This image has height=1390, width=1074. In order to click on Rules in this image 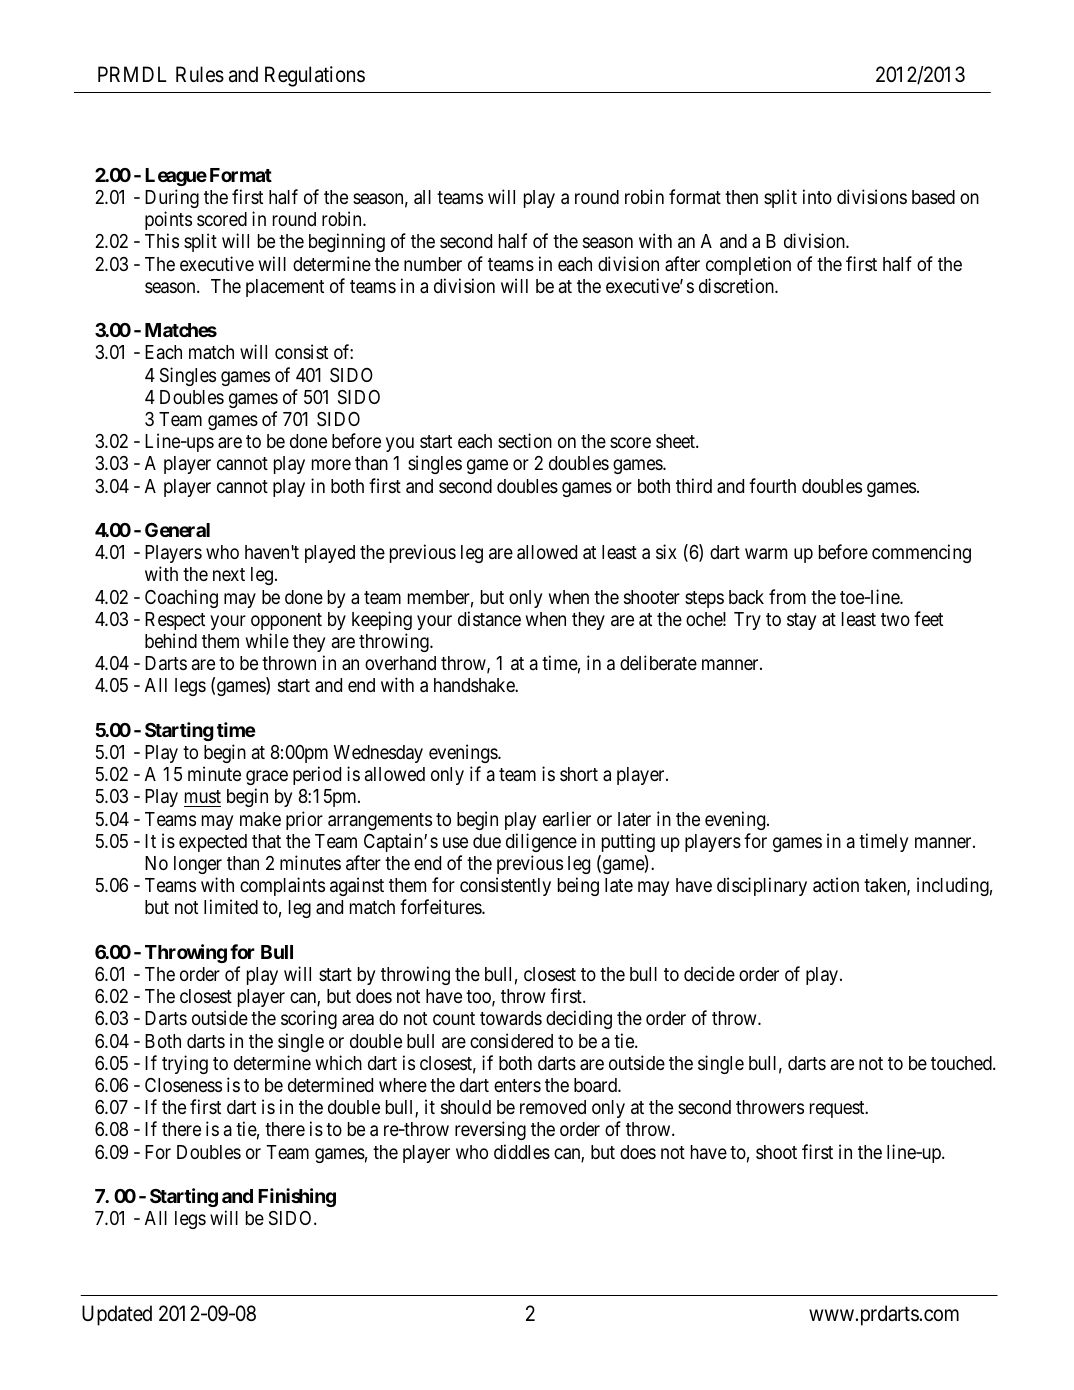, I will do `click(200, 74)`.
